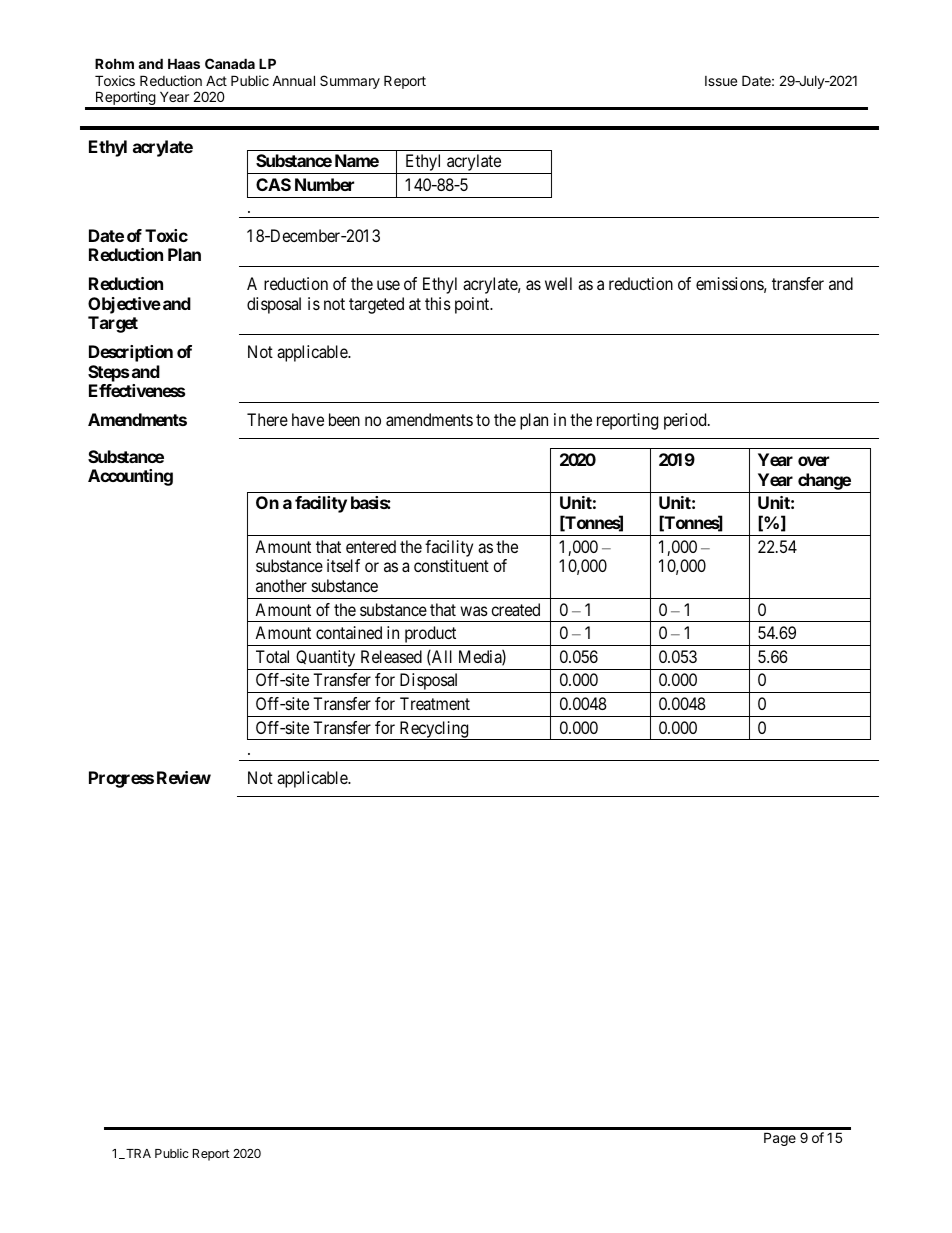 This page has height=1233, width=952. I want to click on Description, so click(131, 353).
